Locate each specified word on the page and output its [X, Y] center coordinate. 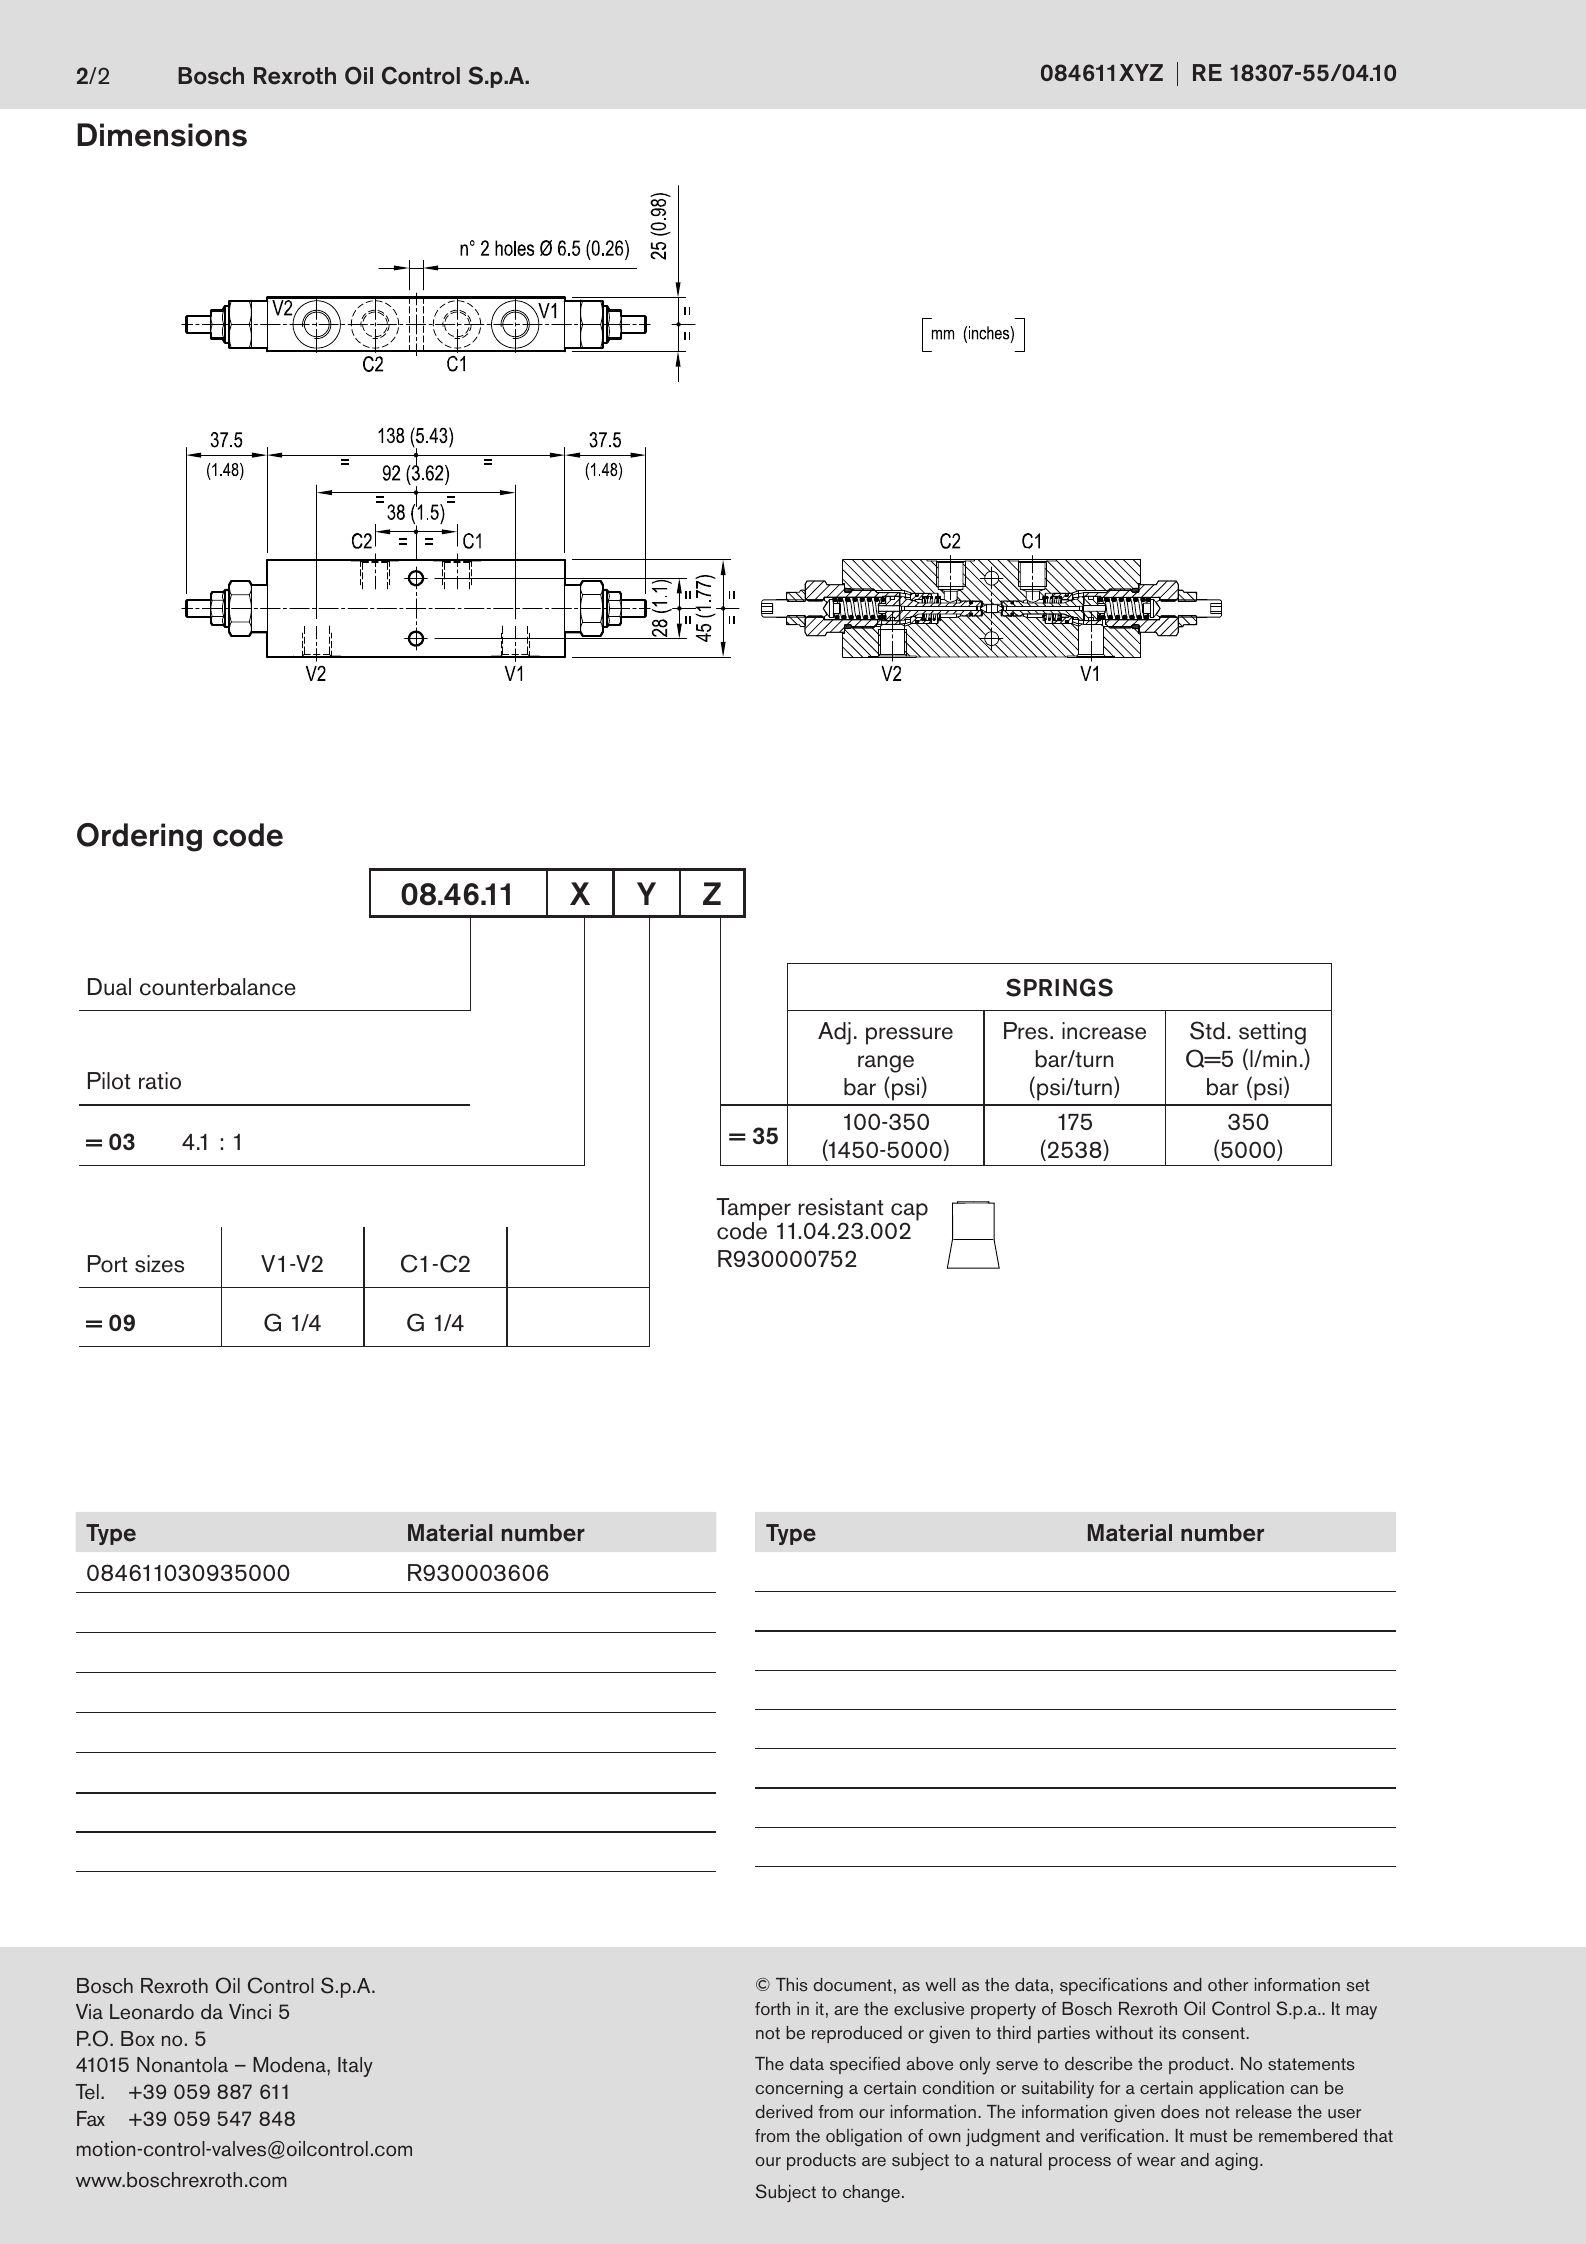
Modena [290, 2065]
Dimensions [162, 135]
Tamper [753, 1210]
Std [1207, 1030]
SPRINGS [1059, 987]
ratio [160, 1081]
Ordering [139, 837]
